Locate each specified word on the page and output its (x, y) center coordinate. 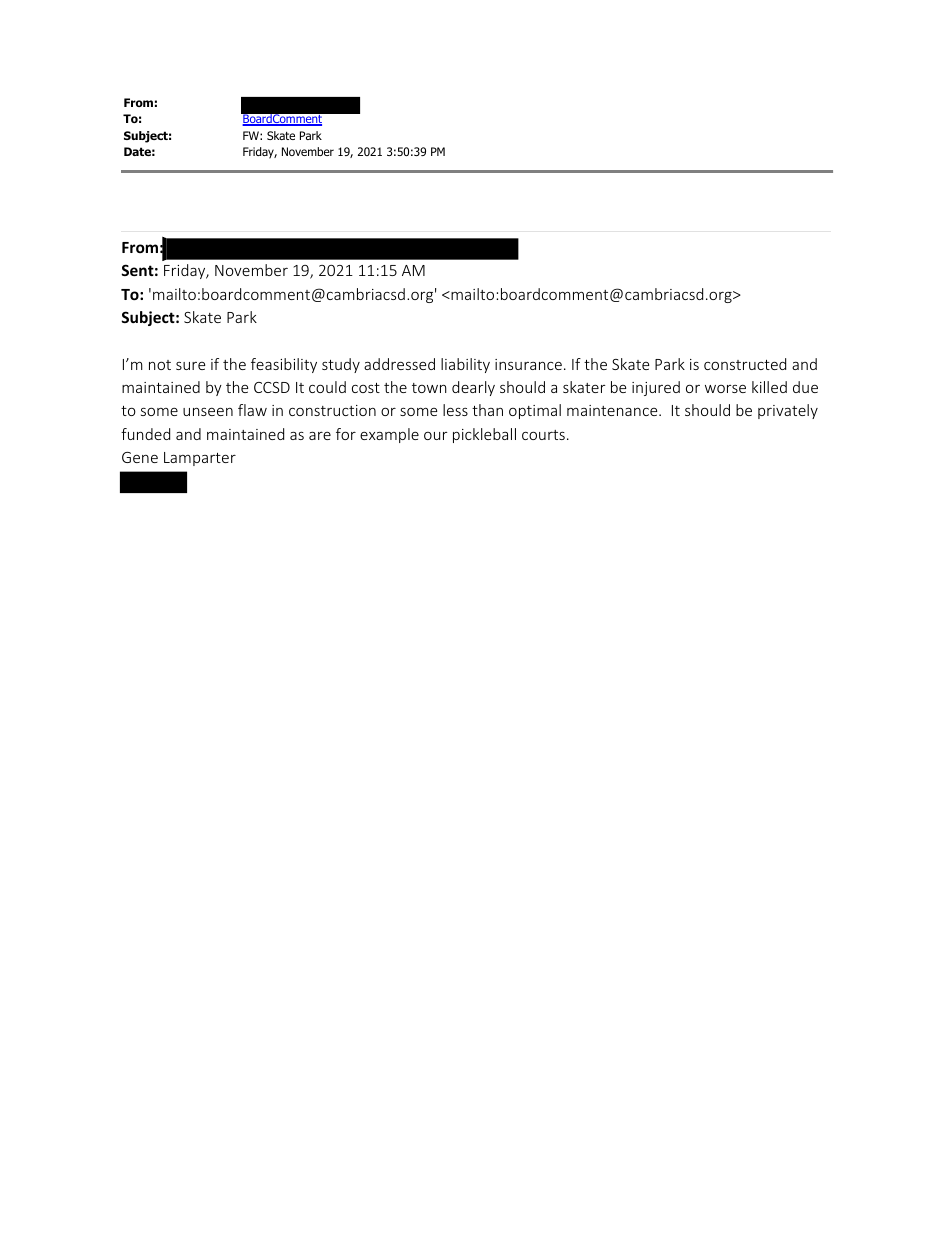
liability (465, 365)
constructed (745, 364)
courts (543, 435)
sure (190, 366)
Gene (140, 457)
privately (788, 411)
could (327, 387)
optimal (535, 411)
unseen (208, 411)
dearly (473, 388)
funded (145, 434)
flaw (252, 410)
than (487, 410)
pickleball (484, 435)
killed (769, 387)
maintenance (613, 410)
